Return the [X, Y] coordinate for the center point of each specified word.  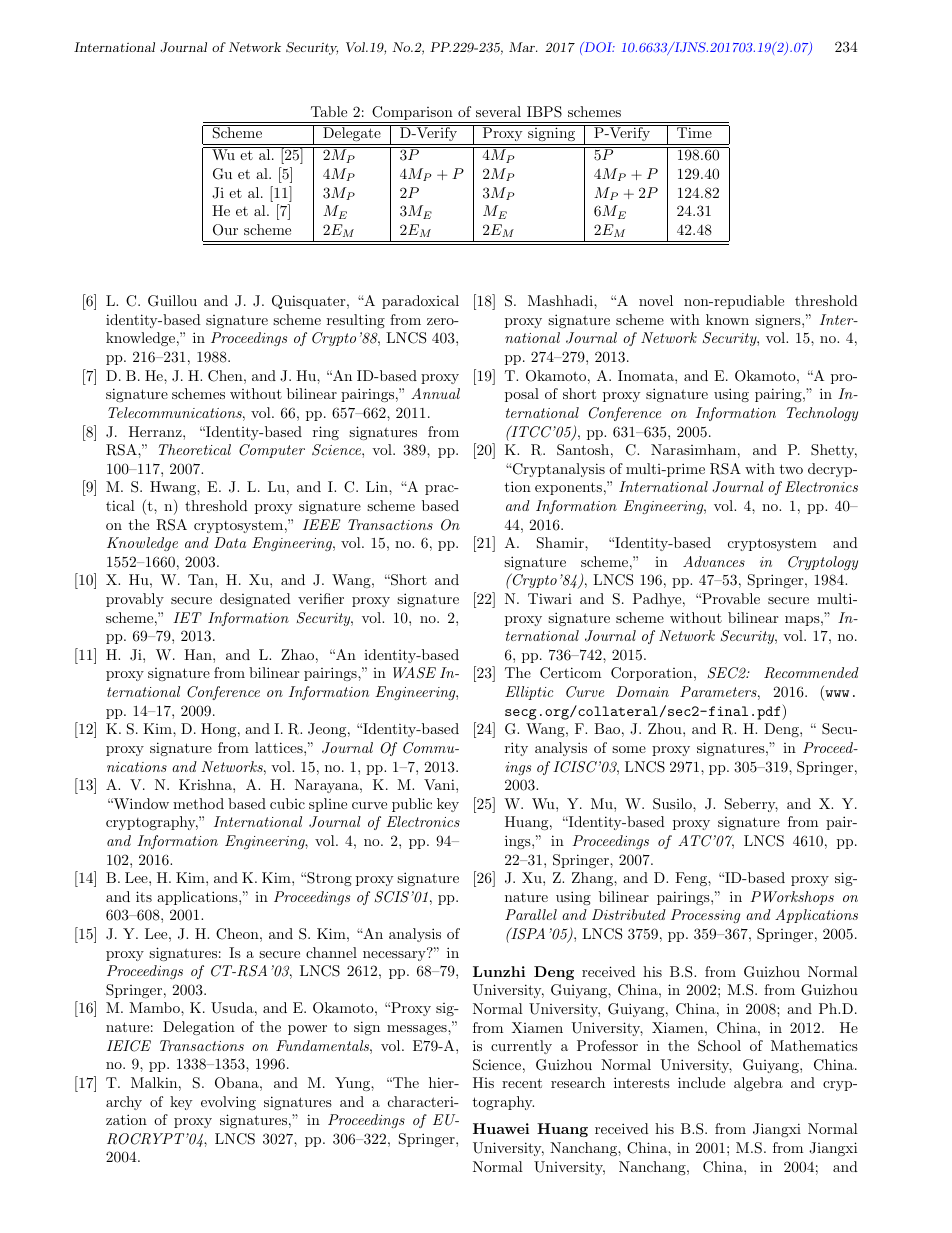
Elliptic [529, 693]
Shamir [561, 543]
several [498, 111]
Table [329, 111]
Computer [272, 451]
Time [694, 132]
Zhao [297, 654]
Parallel [531, 914]
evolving [228, 1103]
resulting [356, 321]
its [144, 896]
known [727, 319]
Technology [822, 414]
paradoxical [420, 302]
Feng [692, 879]
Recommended [811, 673]
